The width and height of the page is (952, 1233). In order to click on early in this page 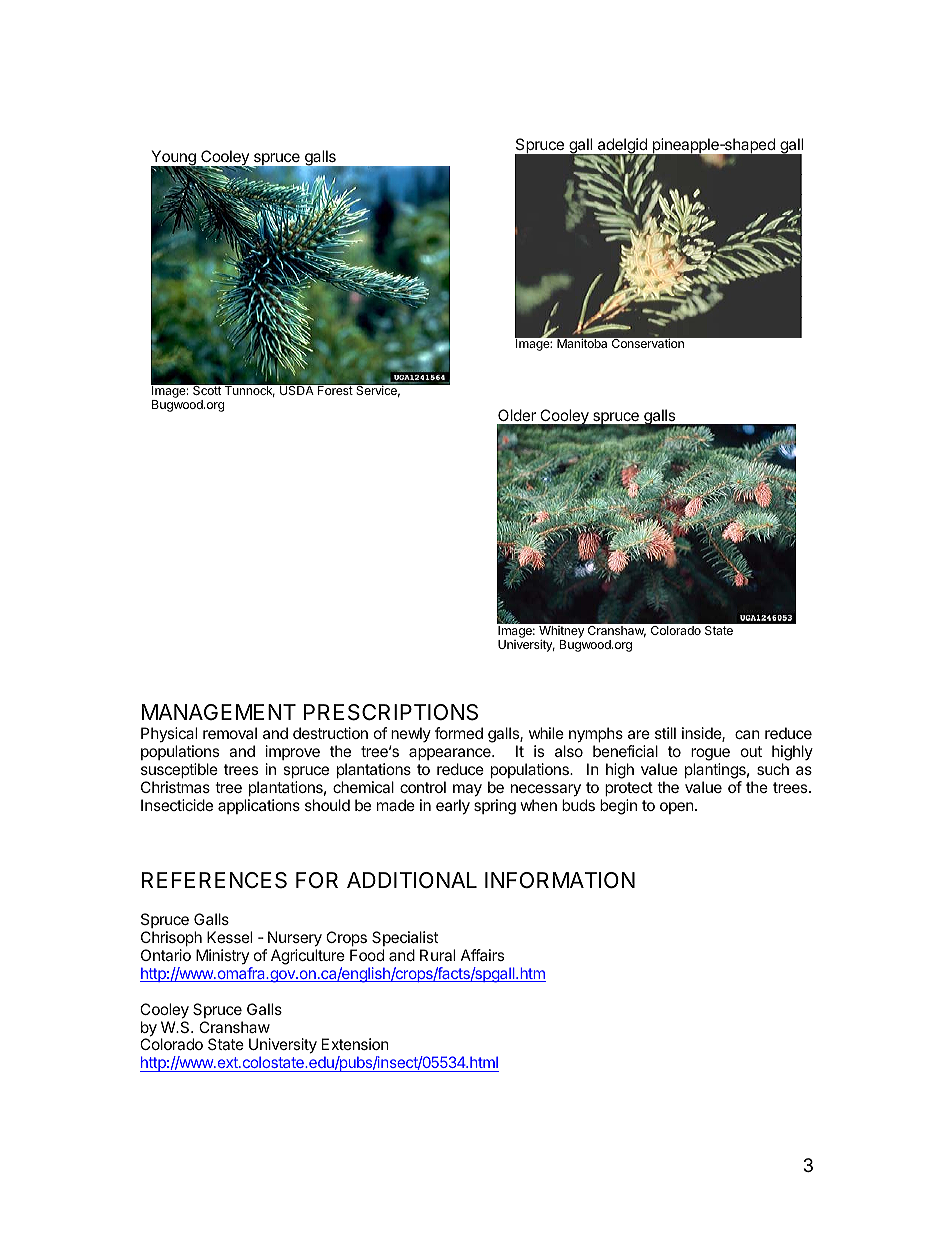, I will do `click(453, 807)`.
